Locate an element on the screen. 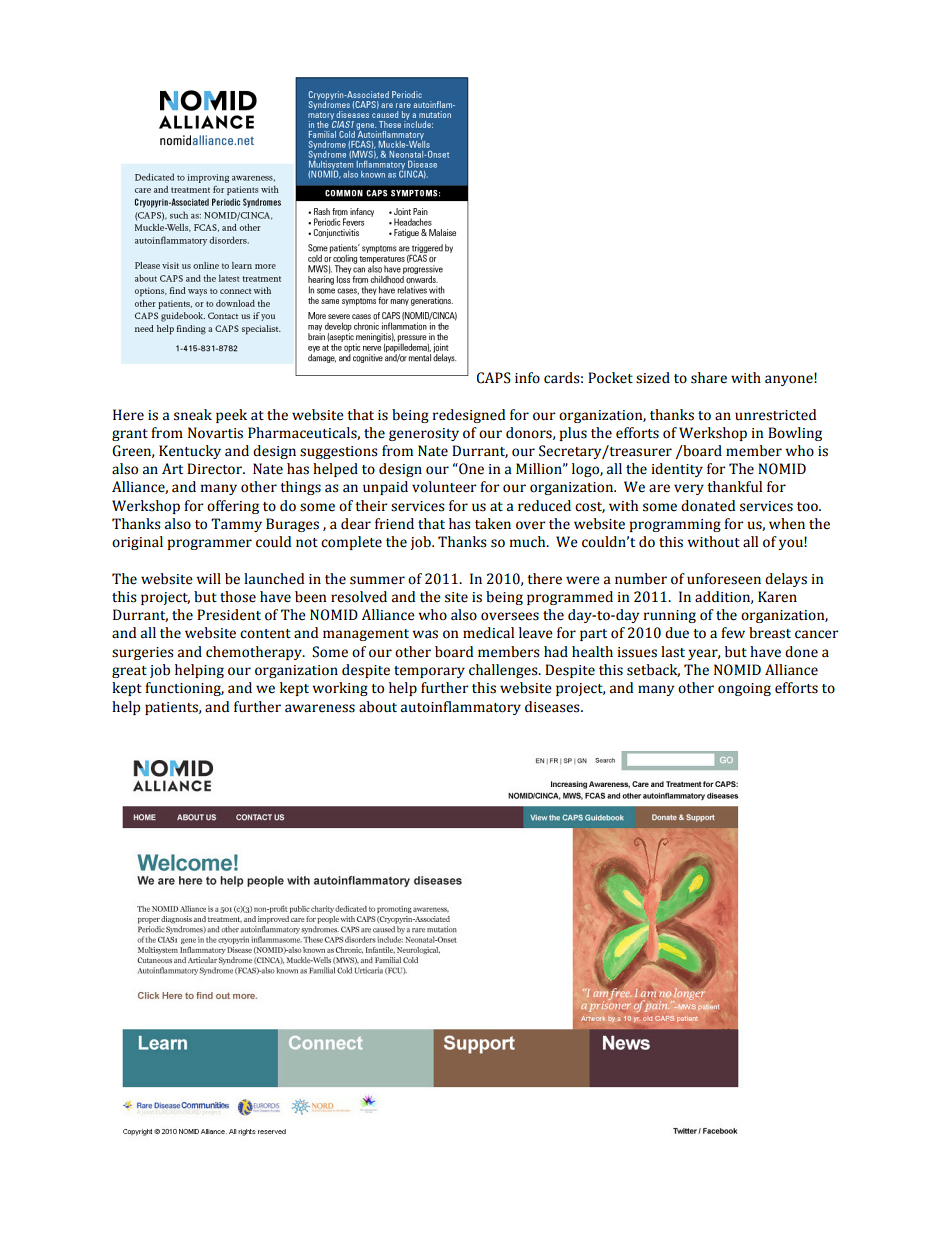 The image size is (952, 1233). share is located at coordinates (709, 378).
